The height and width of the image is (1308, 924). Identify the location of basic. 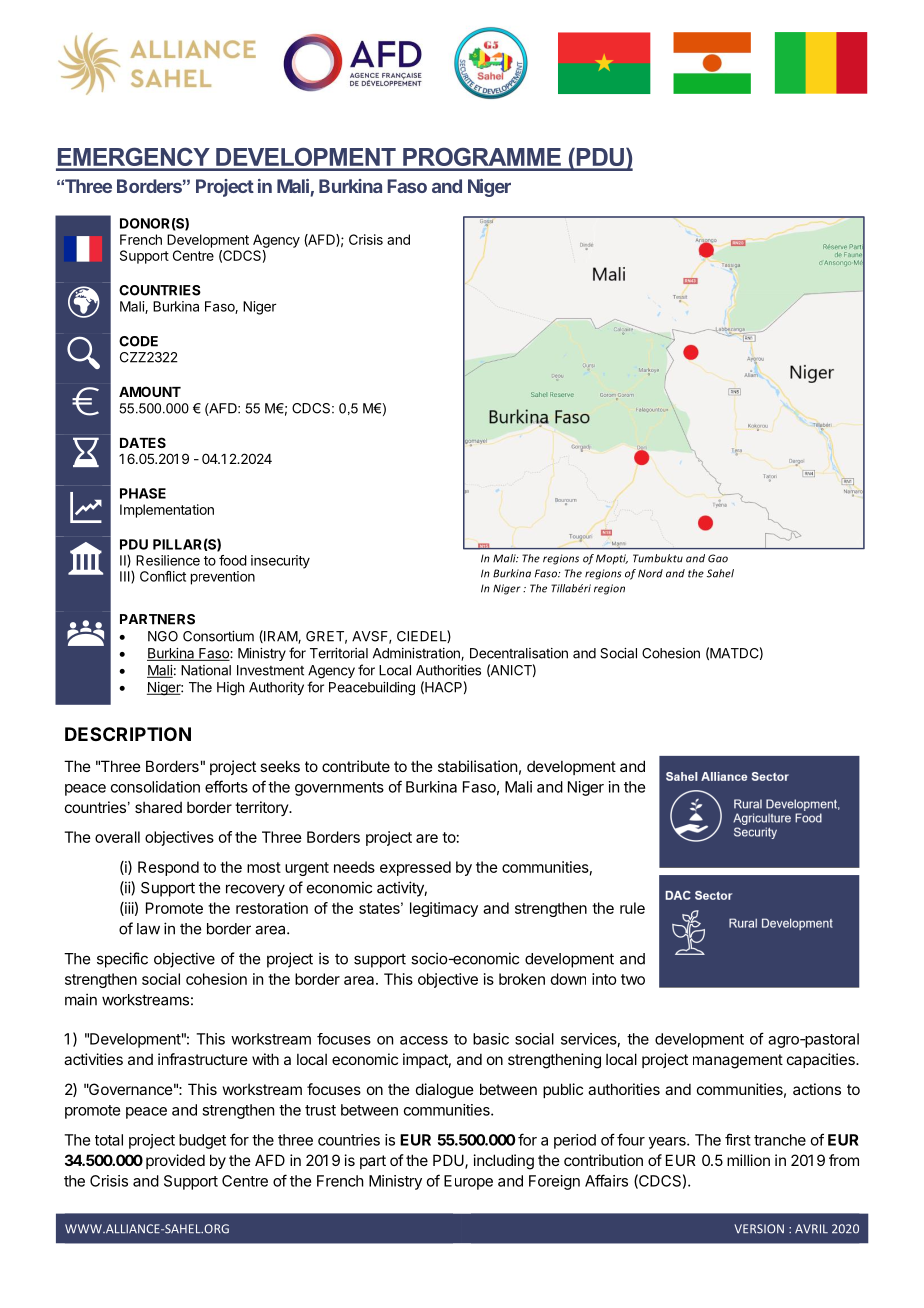
(491, 1039).
